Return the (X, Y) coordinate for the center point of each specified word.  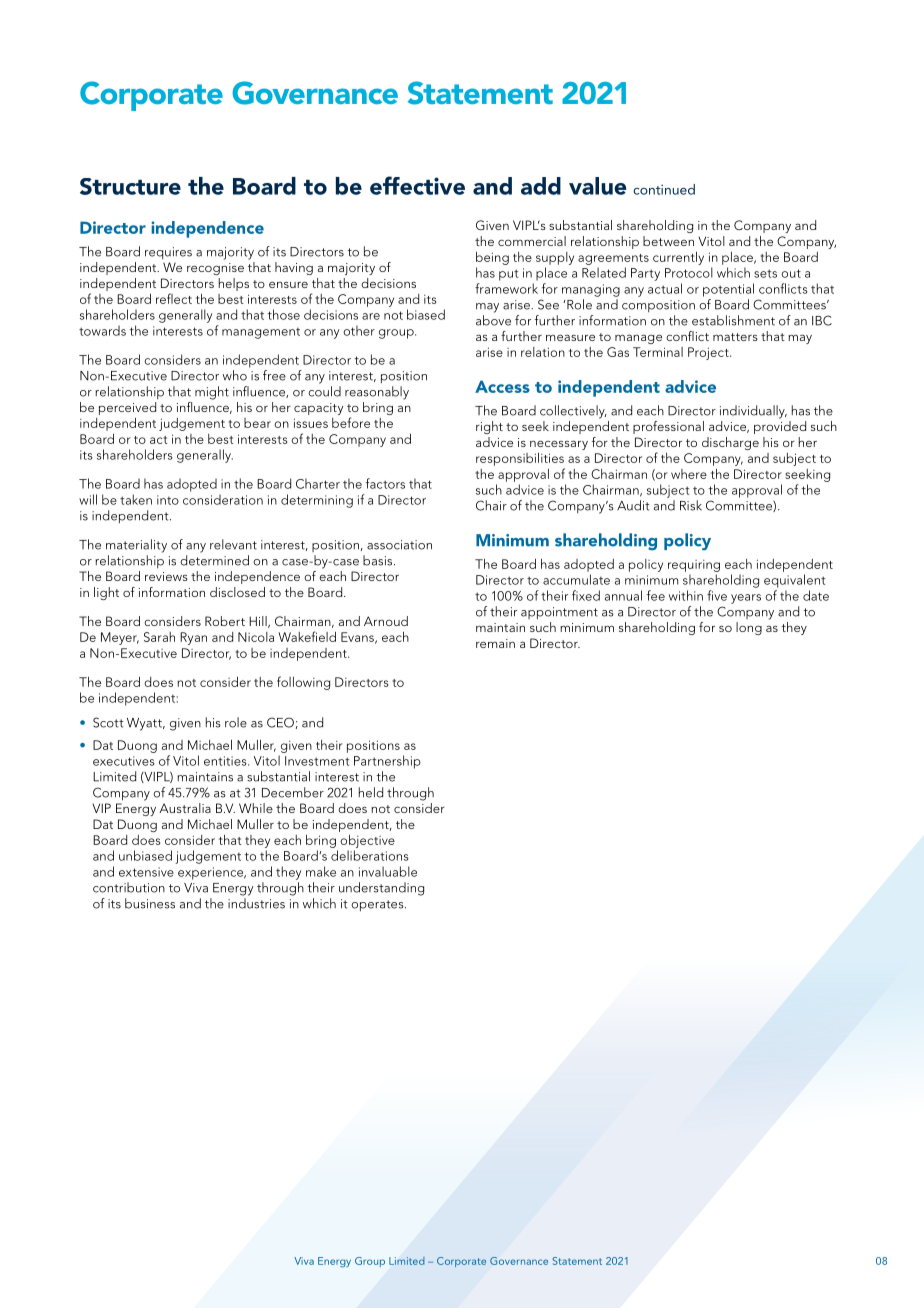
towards (102, 330)
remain (495, 643)
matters (735, 337)
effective (417, 185)
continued (664, 189)
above (493, 320)
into (168, 500)
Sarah (159, 637)
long (749, 628)
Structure (130, 186)
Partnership (387, 762)
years (746, 599)
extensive (146, 872)
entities (226, 761)
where (689, 474)
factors (385, 483)
